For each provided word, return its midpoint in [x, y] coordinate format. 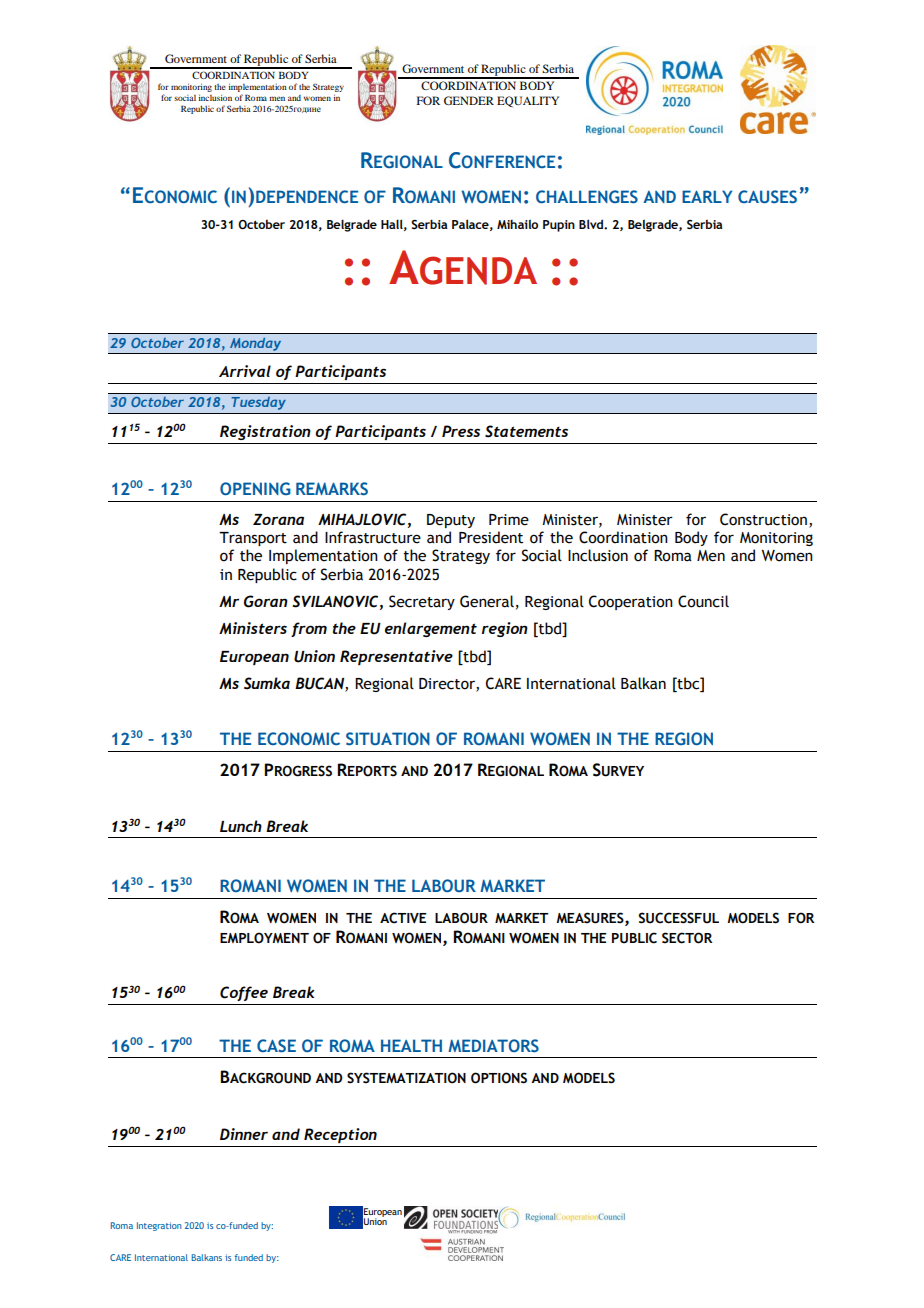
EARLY [707, 196]
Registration [265, 432]
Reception [340, 1135]
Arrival [245, 371]
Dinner [244, 1134]
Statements [526, 431]
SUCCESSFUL [678, 918]
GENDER [469, 100]
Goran [266, 601]
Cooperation [631, 602]
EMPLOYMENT [264, 938]
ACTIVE [403, 918]
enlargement [431, 629]
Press [461, 431]
